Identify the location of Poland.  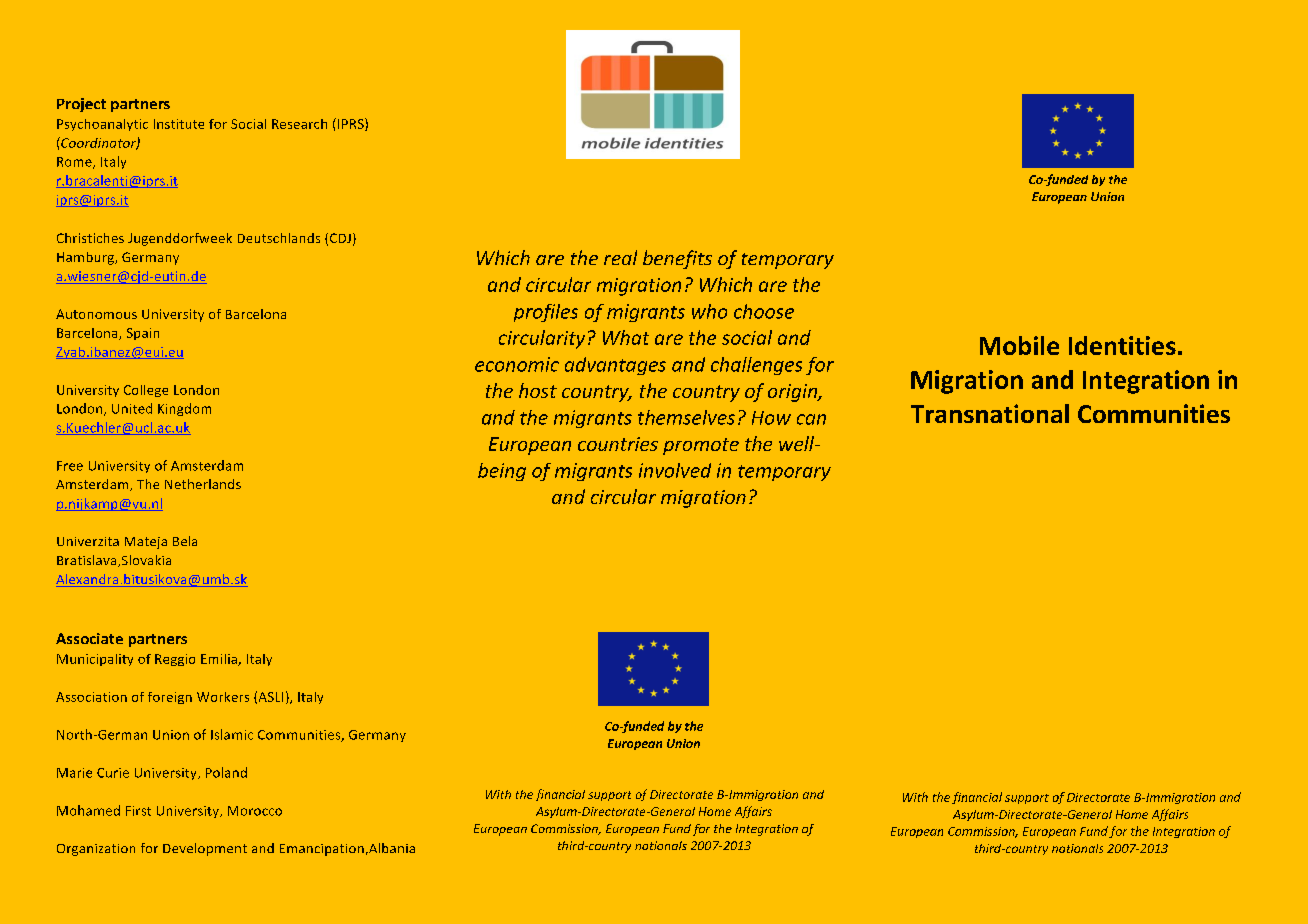
(226, 772).
